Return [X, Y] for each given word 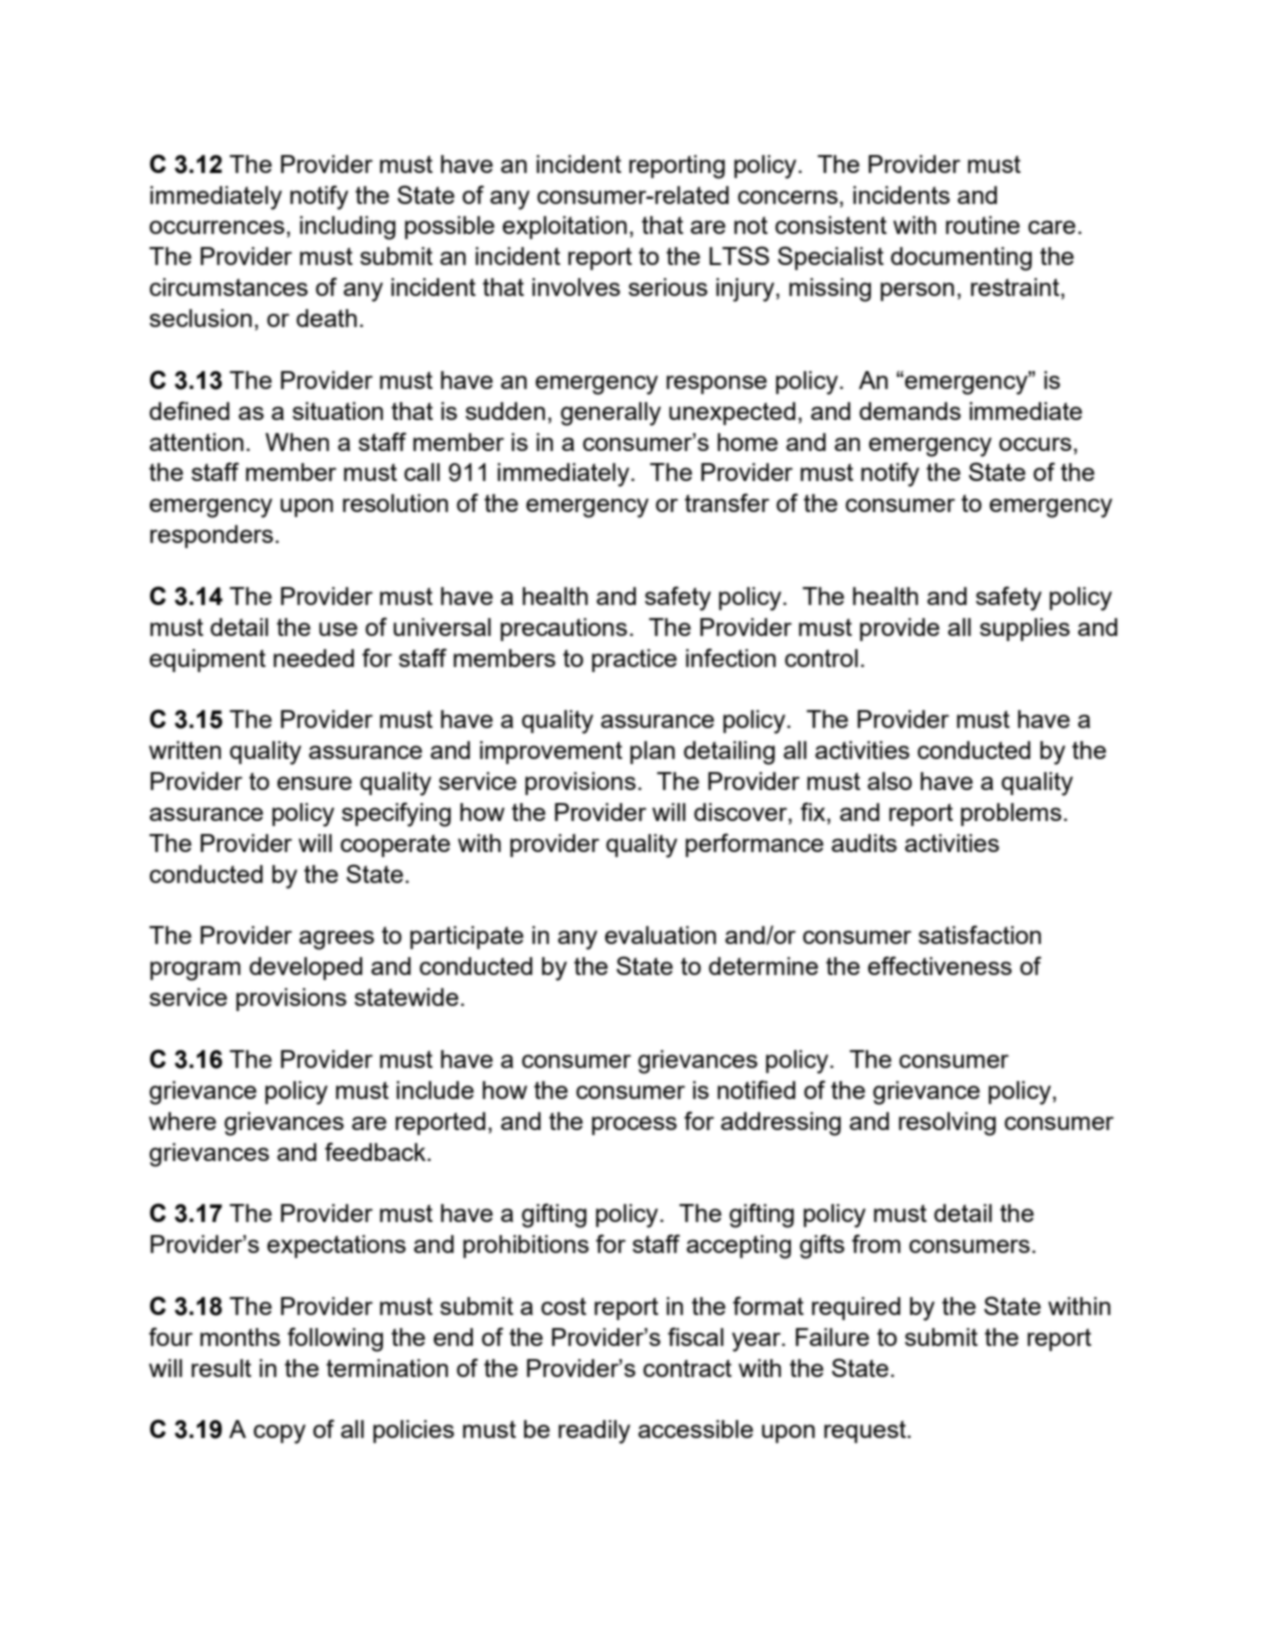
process [634, 1125]
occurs [1035, 444]
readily [594, 1432]
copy [280, 1434]
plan [652, 752]
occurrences [217, 227]
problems [1011, 814]
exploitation [564, 227]
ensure [314, 783]
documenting [961, 259]
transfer [727, 502]
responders [211, 536]
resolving [947, 1124]
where [182, 1121]
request [866, 1432]
